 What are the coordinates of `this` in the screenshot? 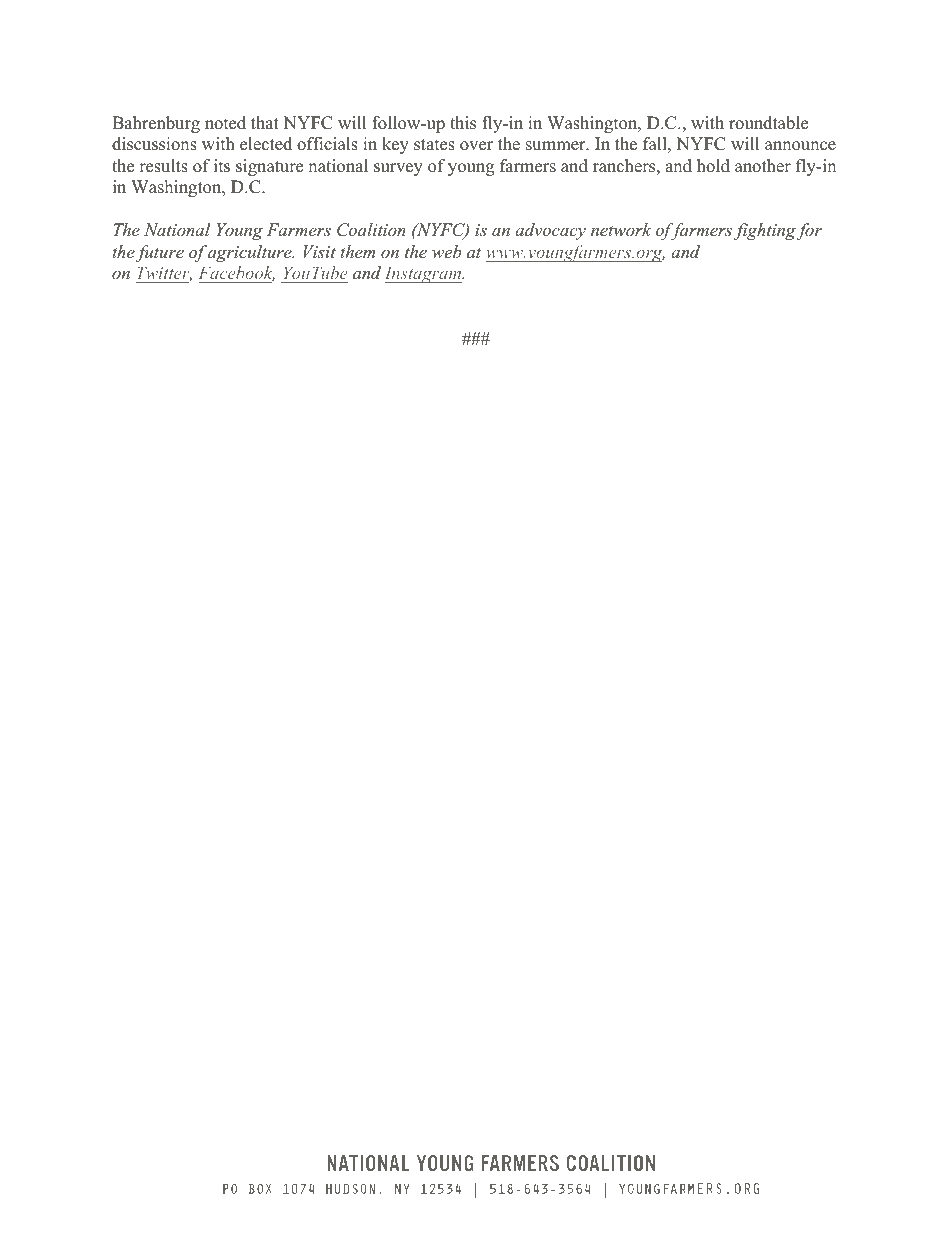 It's located at (463, 123).
